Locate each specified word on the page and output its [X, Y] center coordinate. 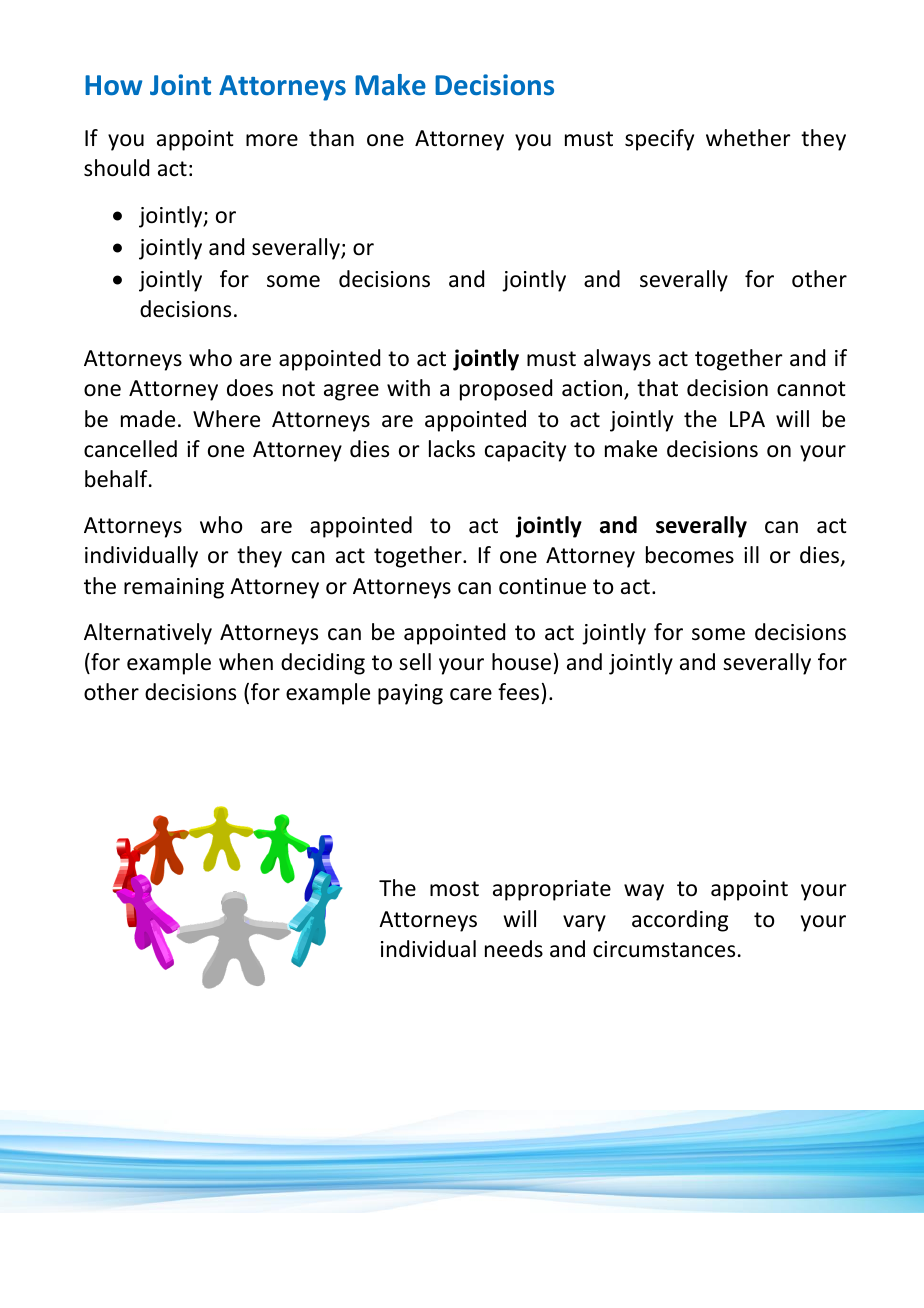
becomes [690, 555]
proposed [506, 390]
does [250, 388]
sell [415, 662]
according [680, 921]
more [272, 140]
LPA [747, 419]
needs [514, 949]
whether [748, 138]
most [454, 889]
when [246, 662]
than [331, 138]
